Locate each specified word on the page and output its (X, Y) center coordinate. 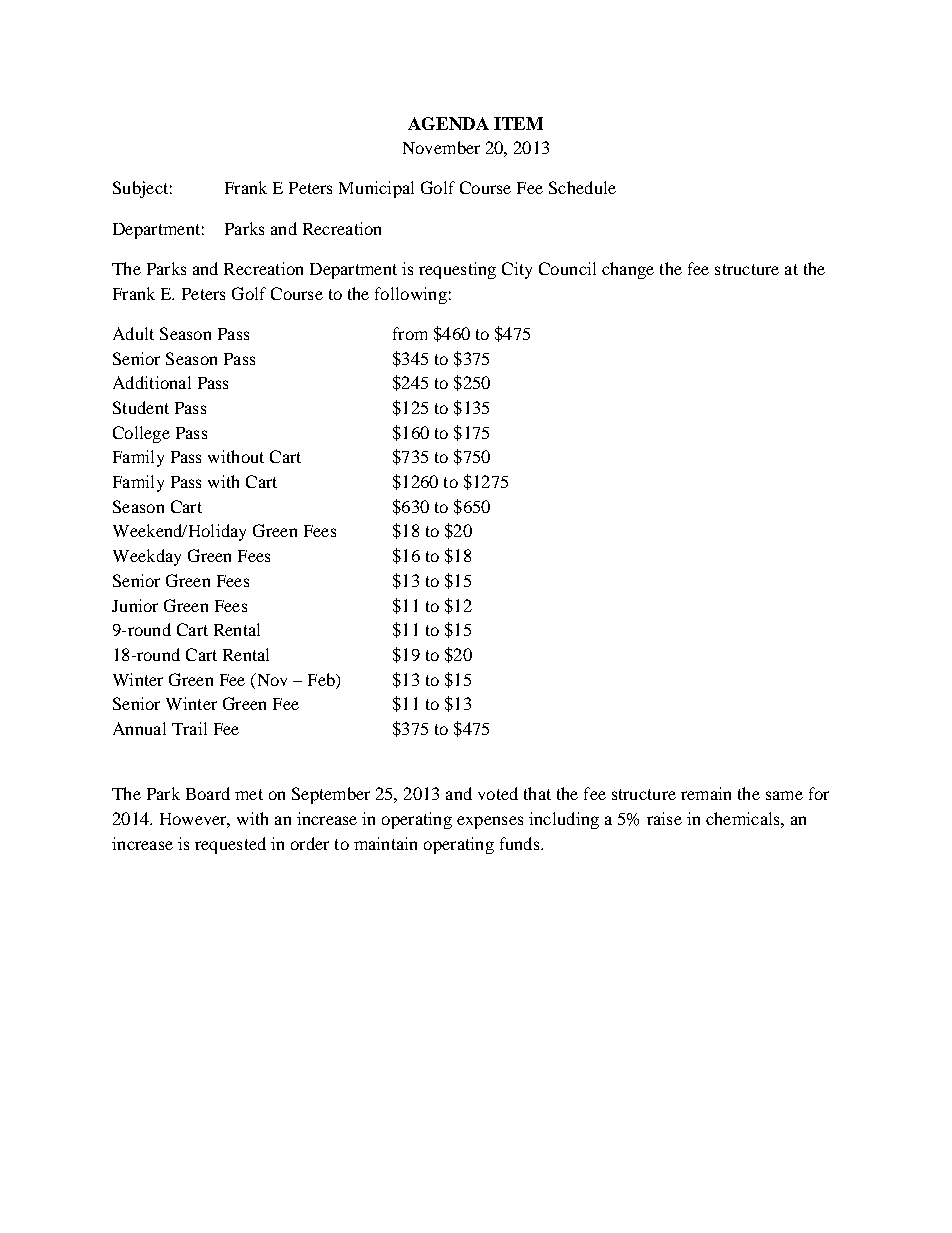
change (628, 270)
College (141, 434)
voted (498, 793)
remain (706, 793)
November (441, 147)
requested (230, 845)
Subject (140, 189)
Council (567, 268)
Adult (133, 333)
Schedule (582, 187)
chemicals (744, 818)
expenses (490, 822)
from (410, 333)
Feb (322, 679)
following (411, 295)
